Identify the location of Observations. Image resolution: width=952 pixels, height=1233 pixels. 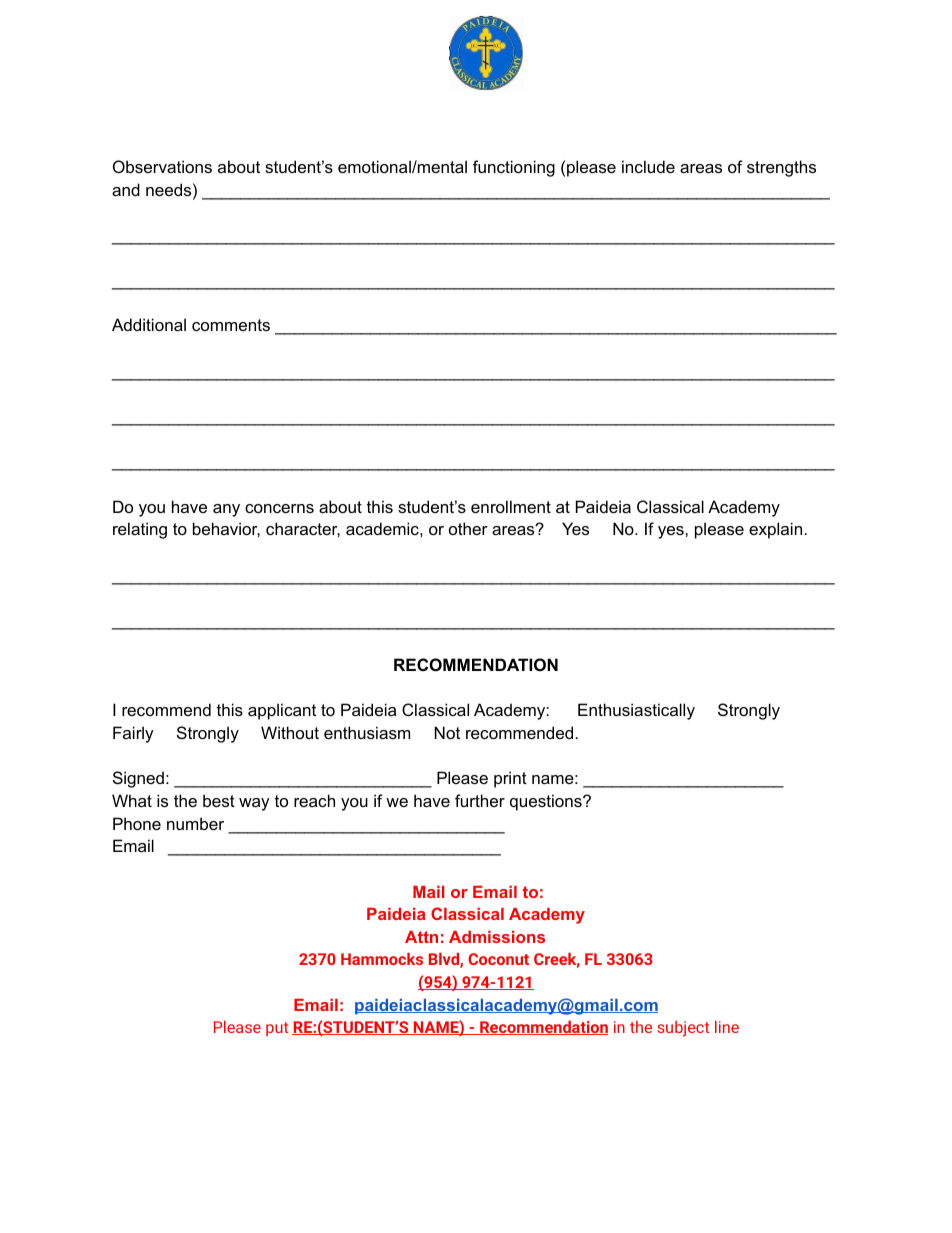
(162, 166).
